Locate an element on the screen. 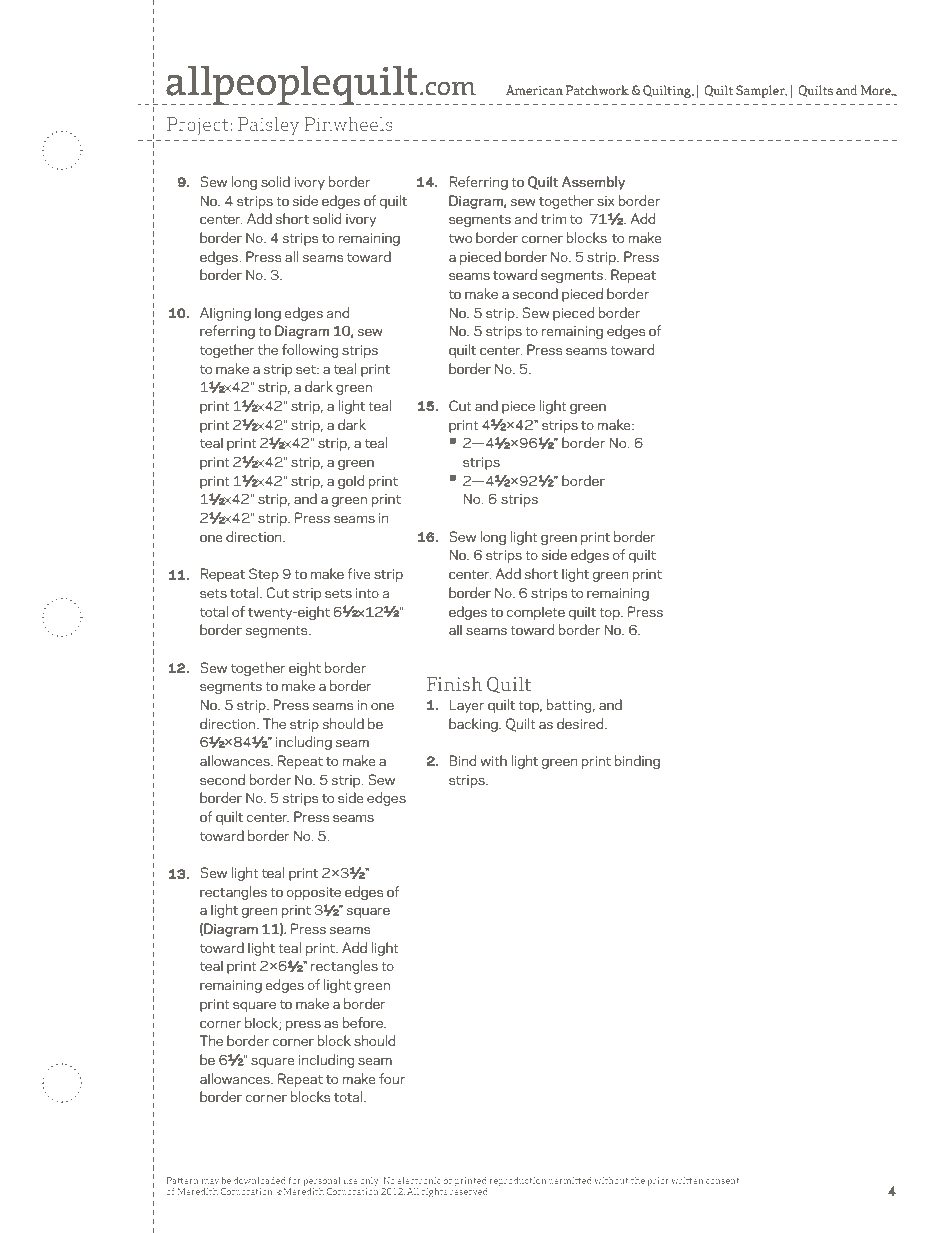 The image size is (952, 1233). desired is located at coordinates (581, 723).
